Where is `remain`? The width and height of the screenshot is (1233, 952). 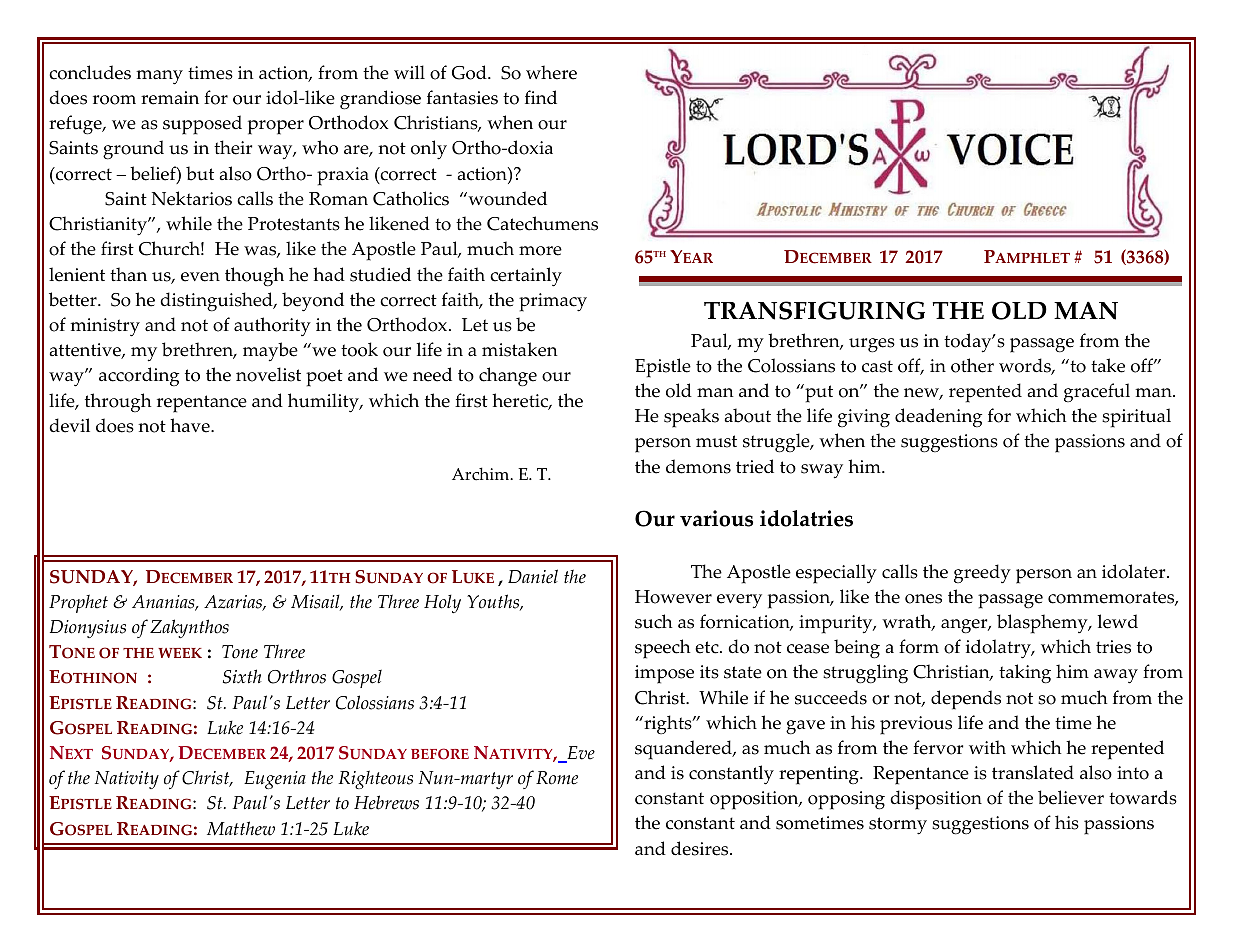
remain is located at coordinates (170, 98).
